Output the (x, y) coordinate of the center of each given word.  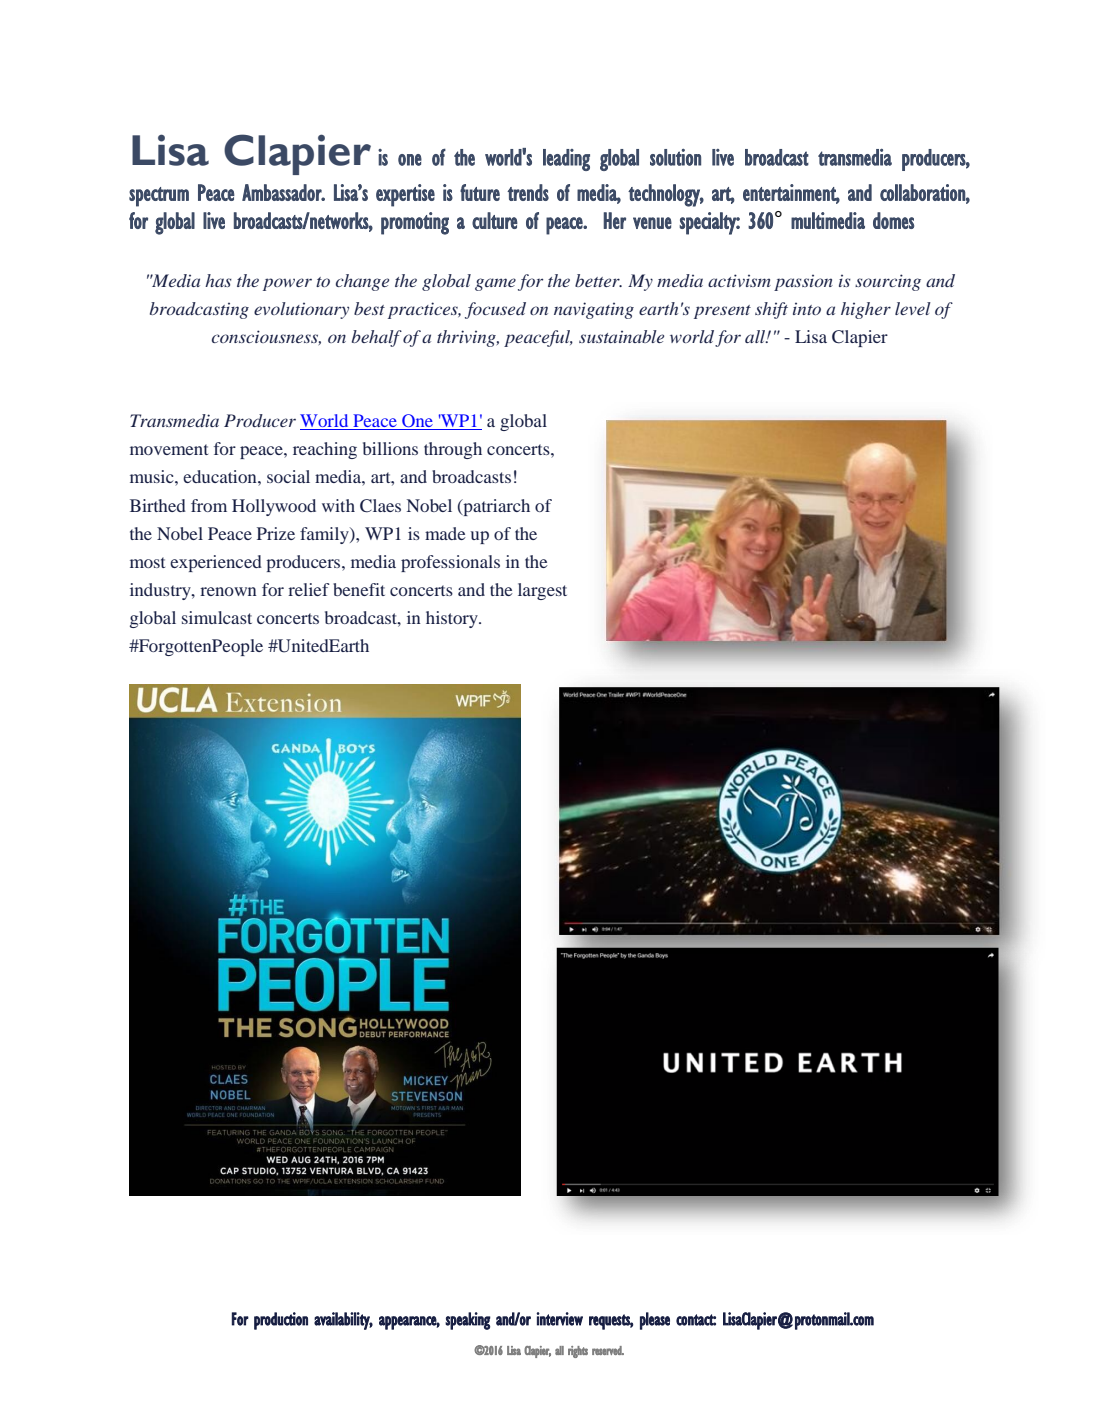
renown (228, 591)
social (288, 476)
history (453, 619)
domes (893, 220)
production (281, 1321)
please (655, 1321)
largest (542, 591)
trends (528, 192)
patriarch (495, 507)
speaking (468, 1321)
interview (559, 1319)
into (807, 308)
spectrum (159, 197)
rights (578, 1352)
